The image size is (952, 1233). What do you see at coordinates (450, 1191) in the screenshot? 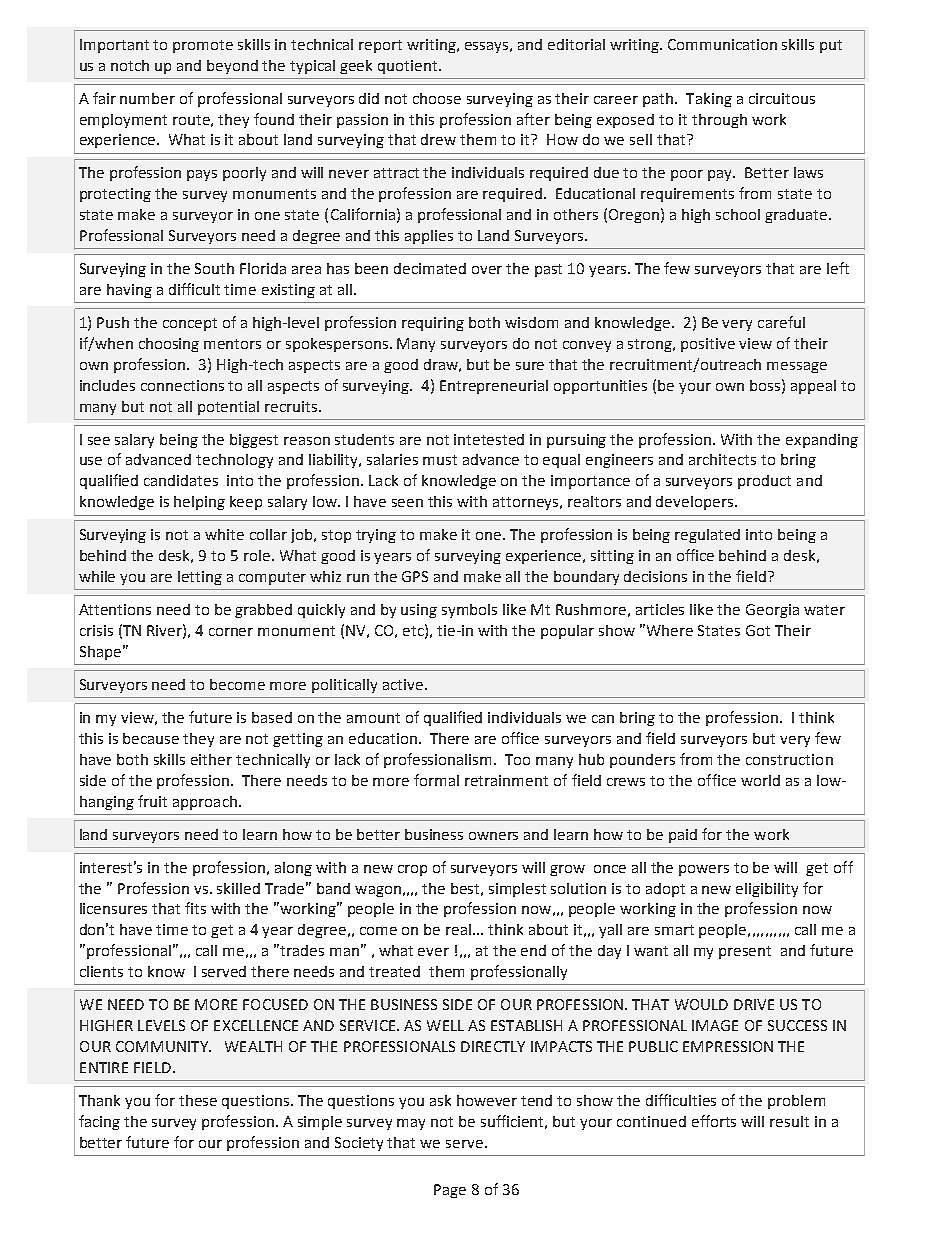
I see `Page` at bounding box center [450, 1191].
